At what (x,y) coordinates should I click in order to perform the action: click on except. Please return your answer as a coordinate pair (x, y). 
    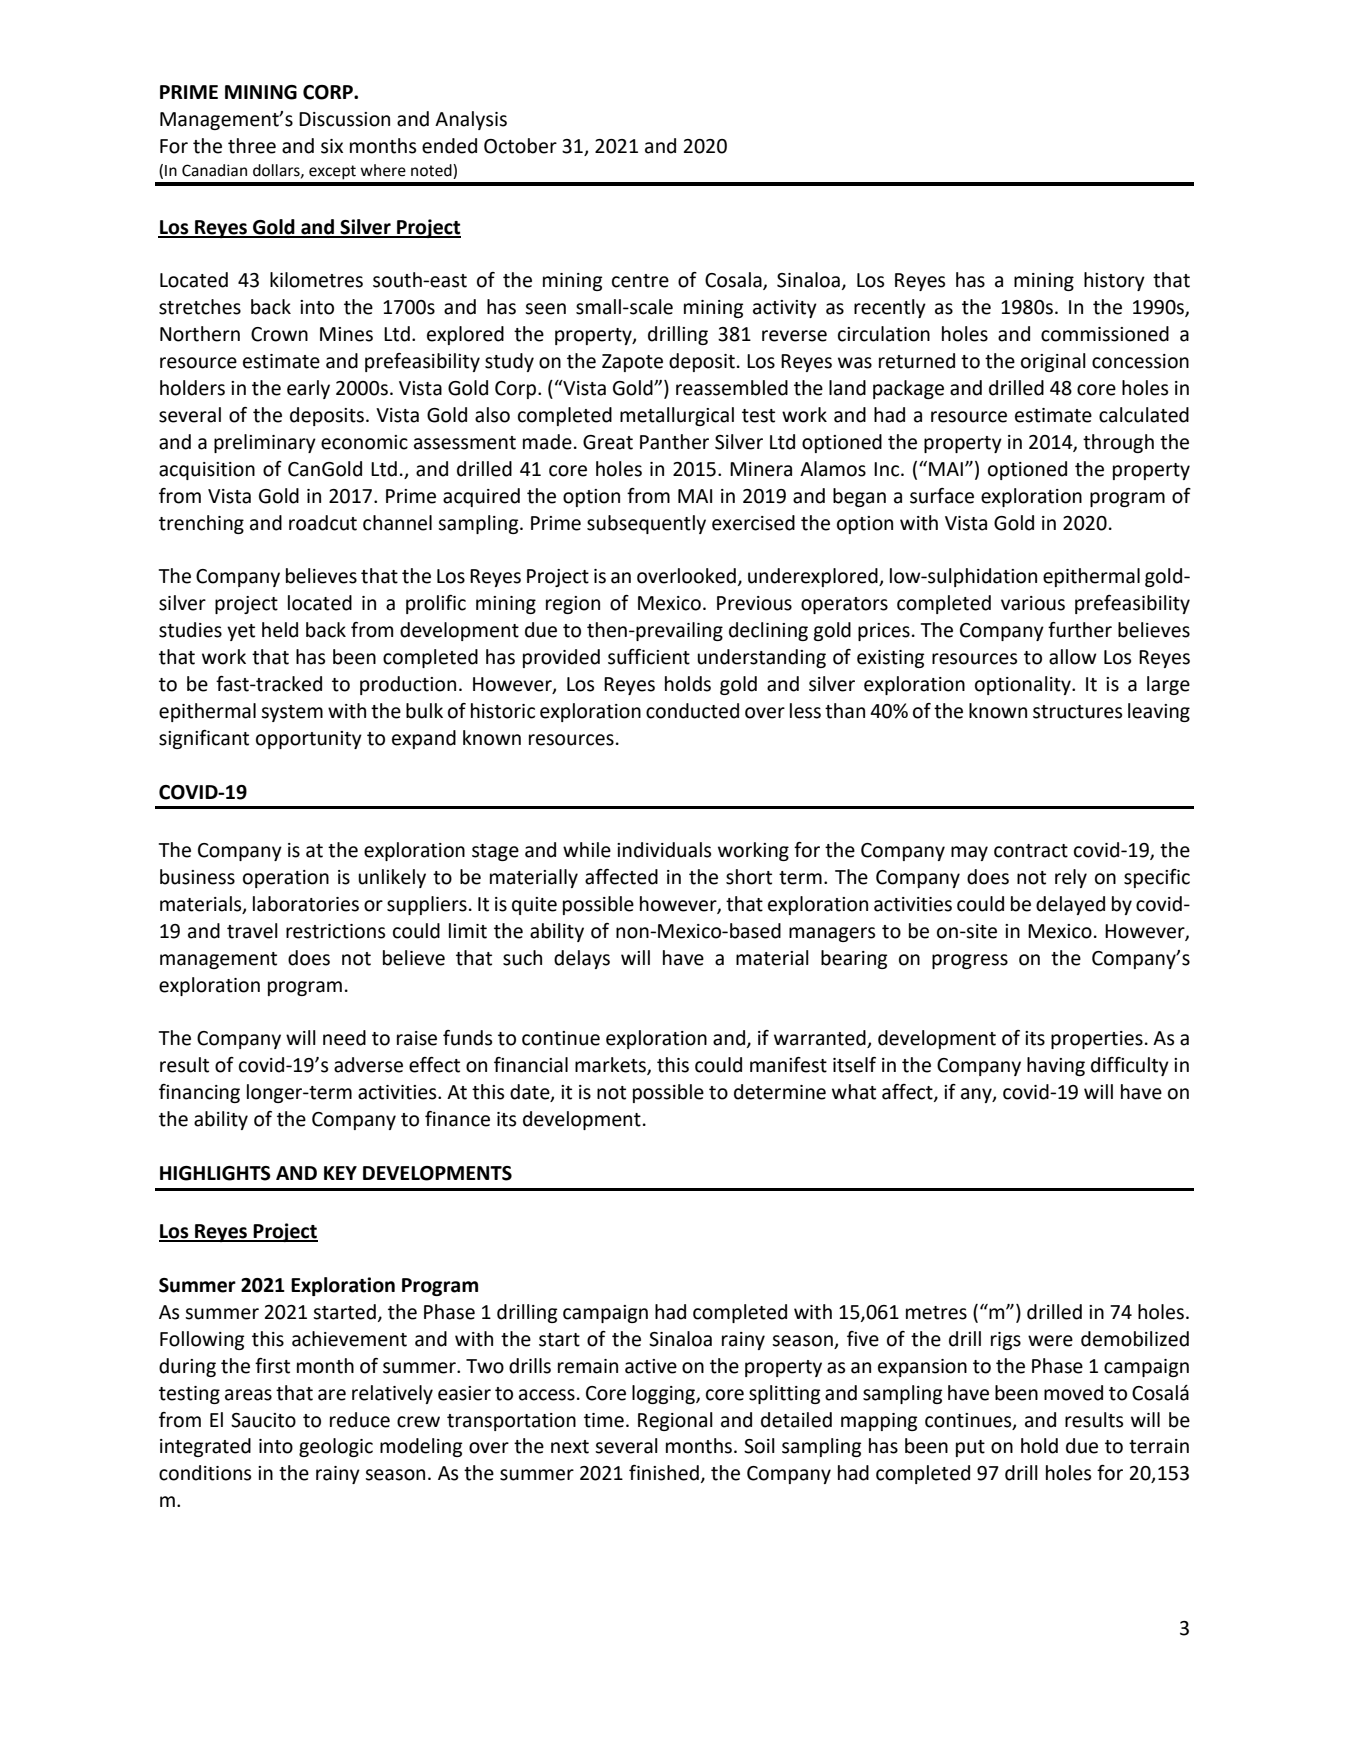
    Looking at the image, I should click on (332, 172).
